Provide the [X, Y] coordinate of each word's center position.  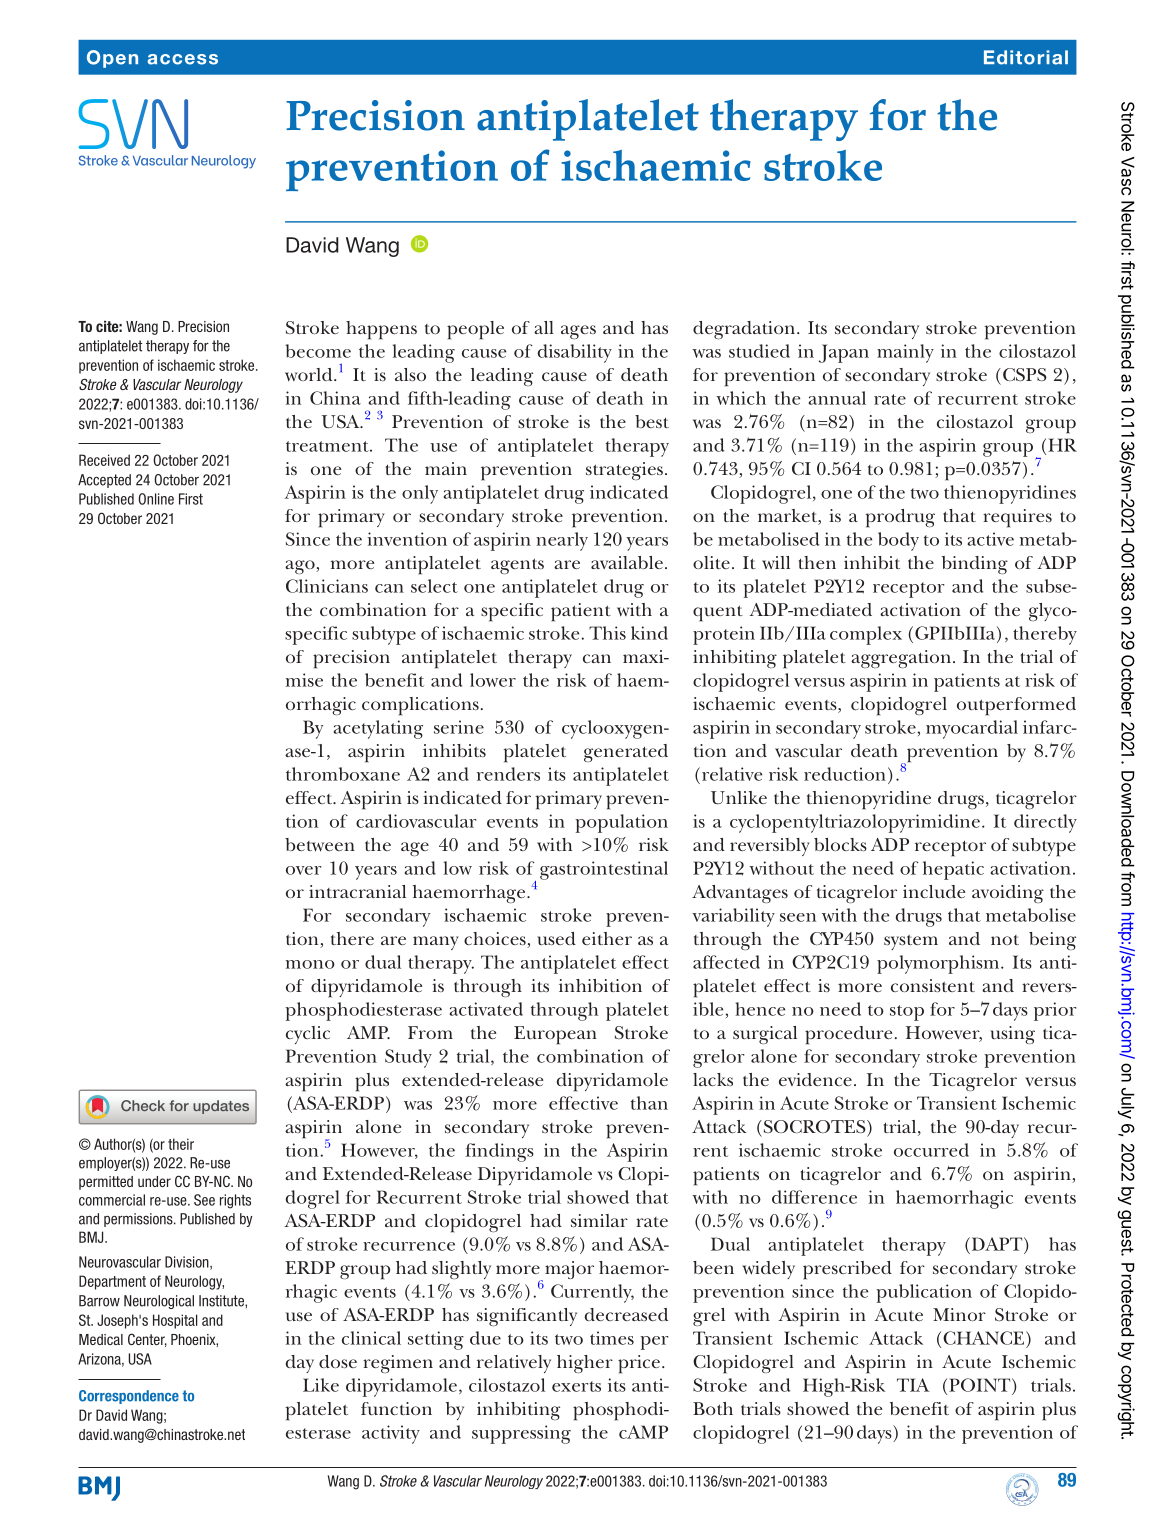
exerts [576, 1386]
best [652, 421]
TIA [913, 1385]
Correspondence [129, 1397]
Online [156, 499]
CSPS [1025, 374]
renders [508, 774]
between [320, 845]
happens [381, 330]
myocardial [972, 729]
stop [907, 1013]
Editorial [1026, 57]
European [555, 1035]
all [544, 327]
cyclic [308, 1035]
